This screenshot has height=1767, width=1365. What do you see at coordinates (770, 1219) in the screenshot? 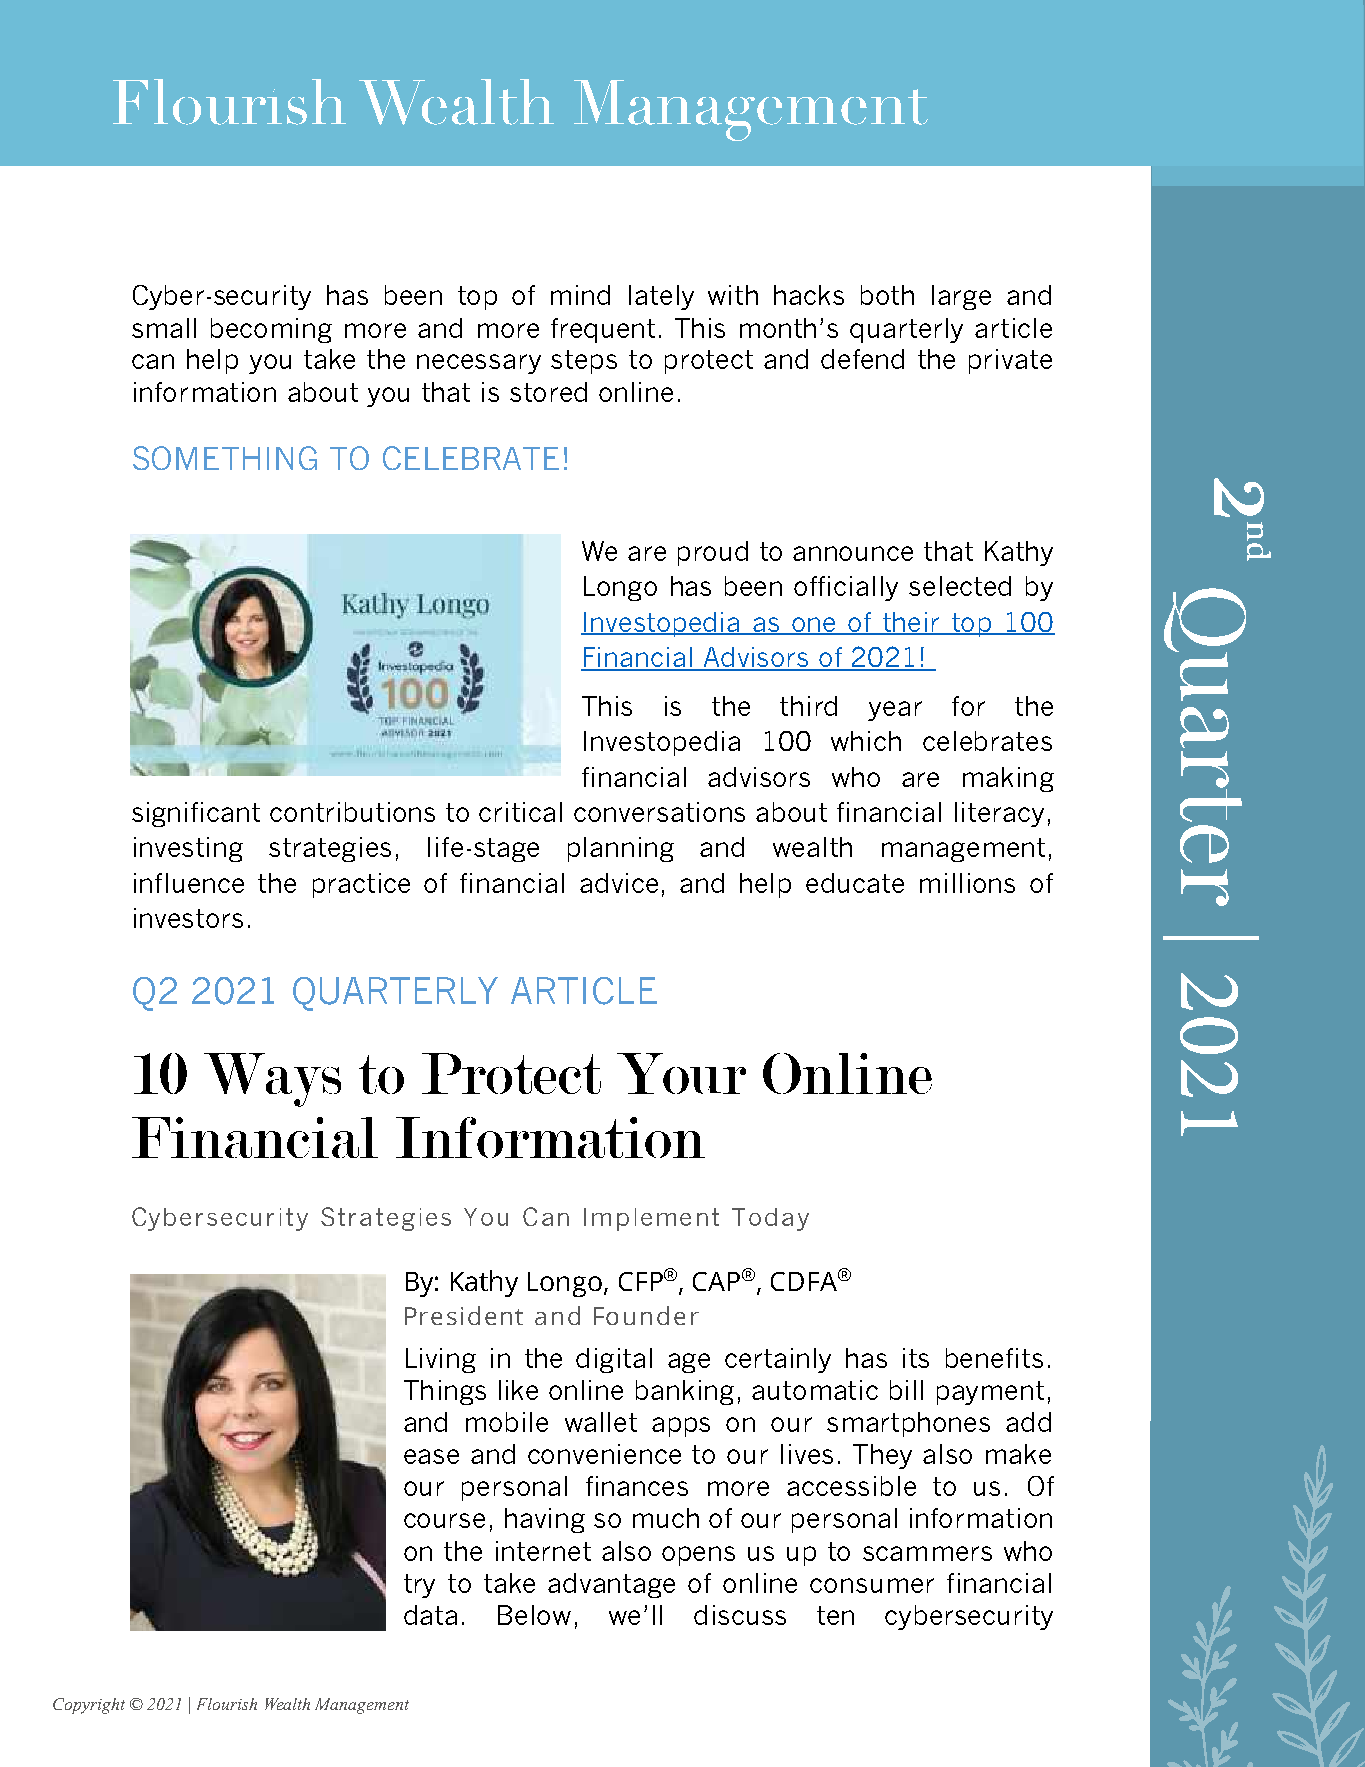
I see `Today` at bounding box center [770, 1219].
